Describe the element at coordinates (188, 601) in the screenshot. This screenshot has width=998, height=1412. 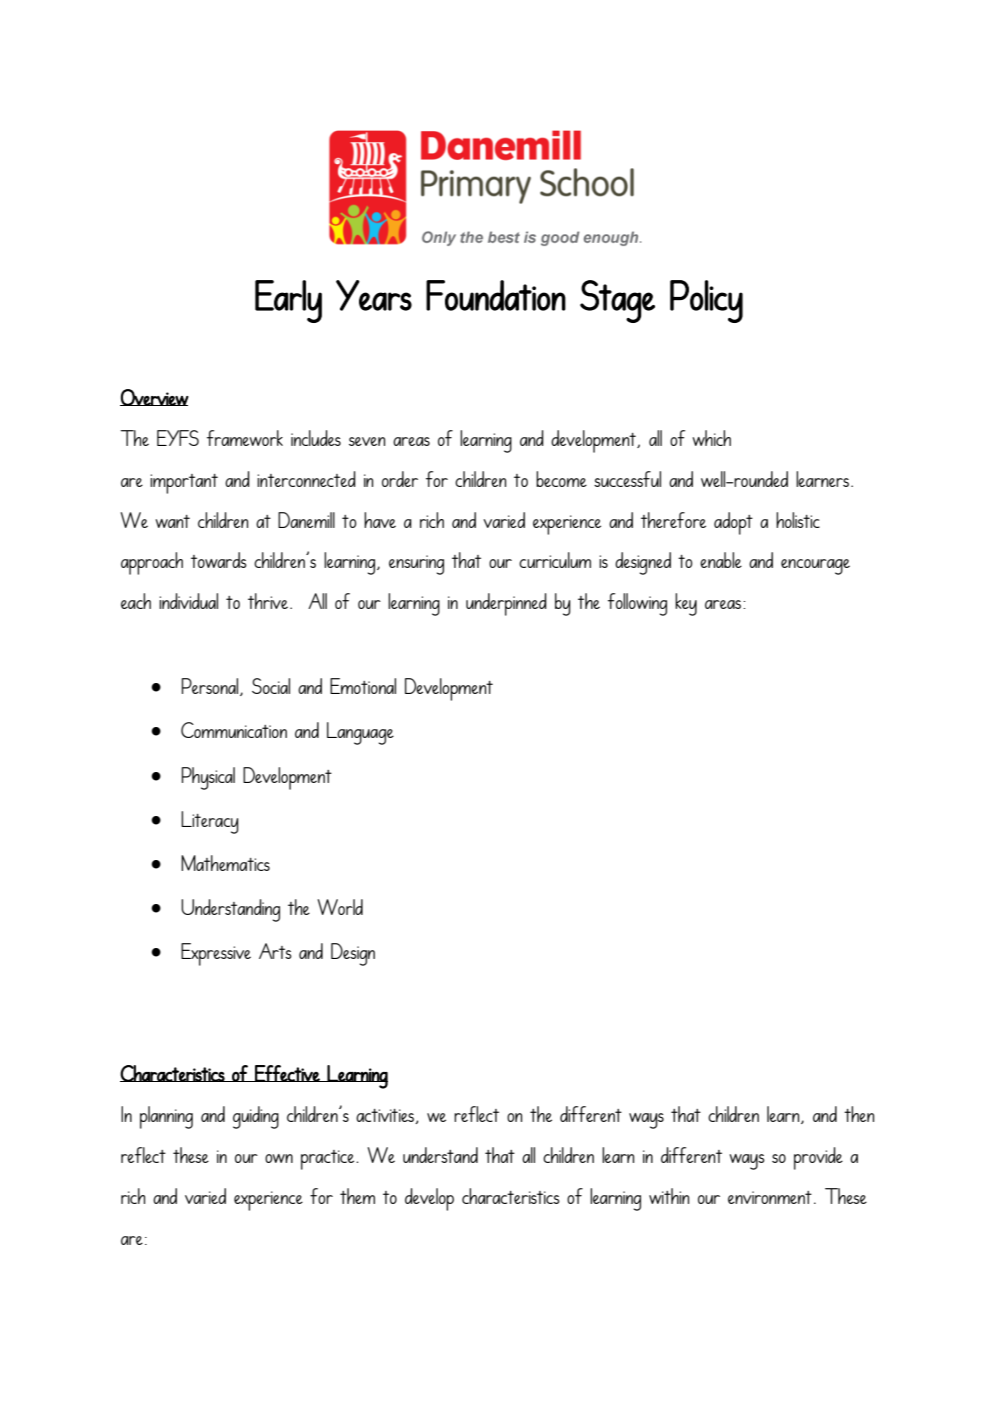
I see `individual` at that location.
